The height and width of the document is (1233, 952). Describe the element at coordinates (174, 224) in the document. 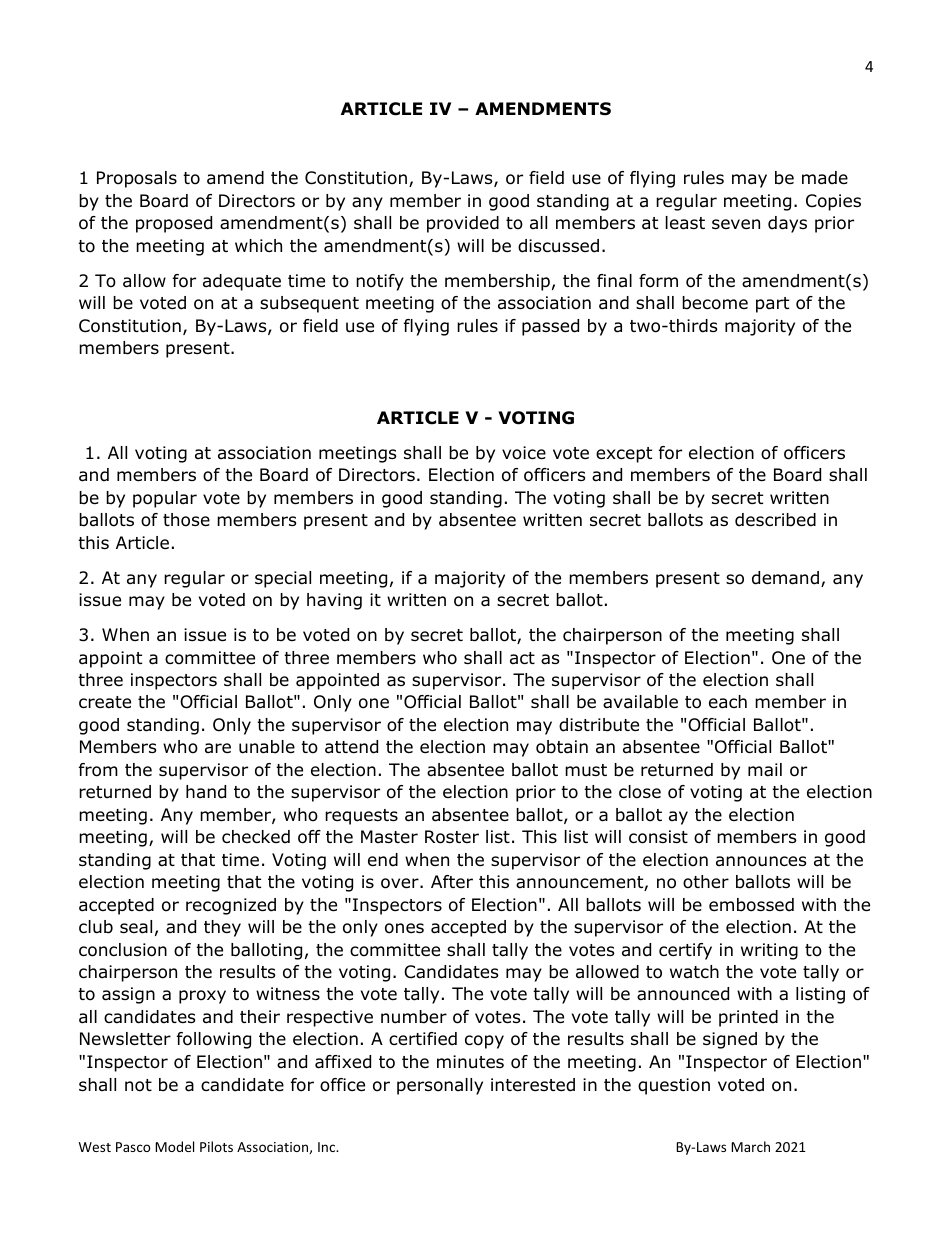

I see `proposed` at that location.
